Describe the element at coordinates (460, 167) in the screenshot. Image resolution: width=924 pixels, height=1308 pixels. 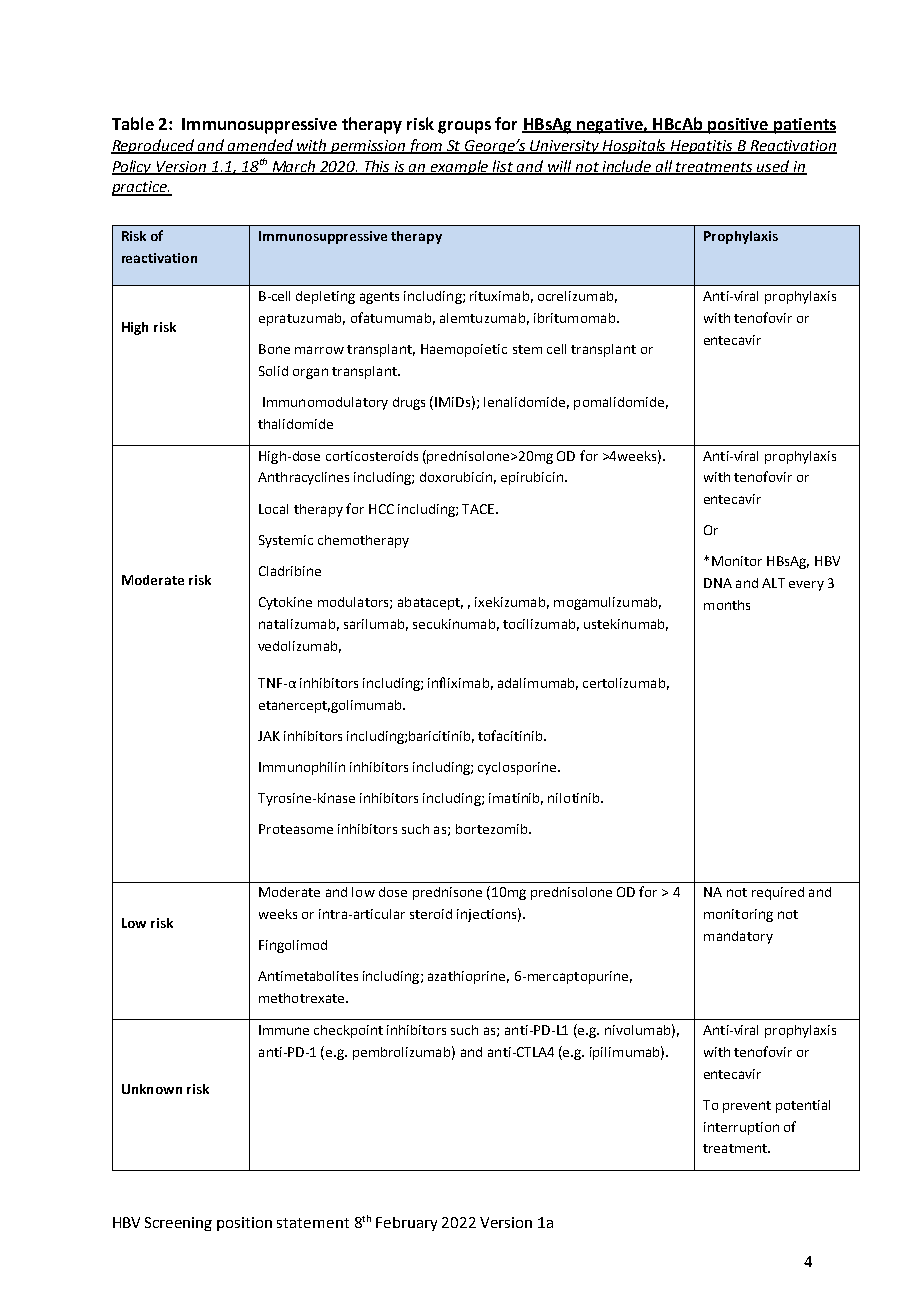
I see `example` at that location.
